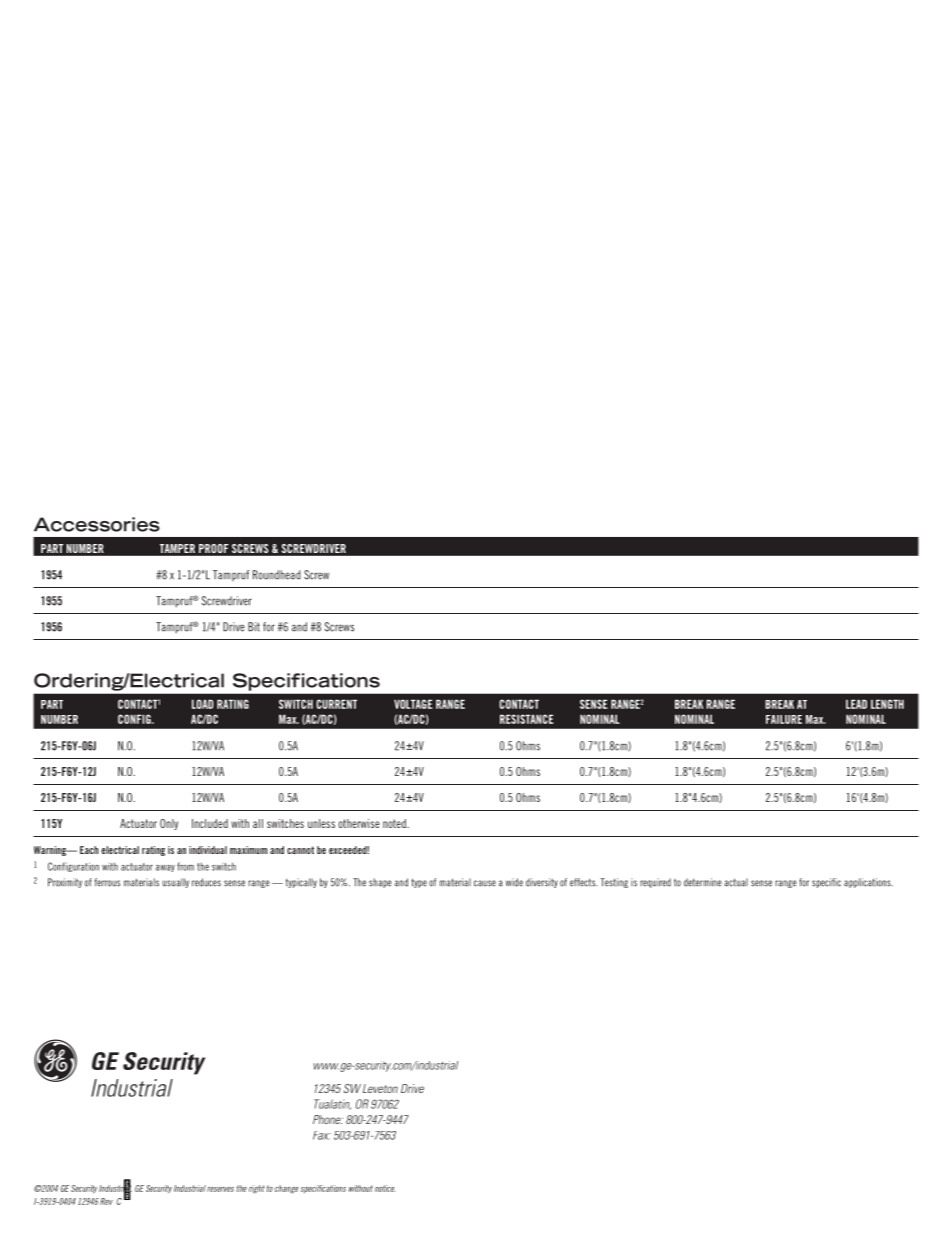  I want to click on Roundhead, so click(277, 575).
